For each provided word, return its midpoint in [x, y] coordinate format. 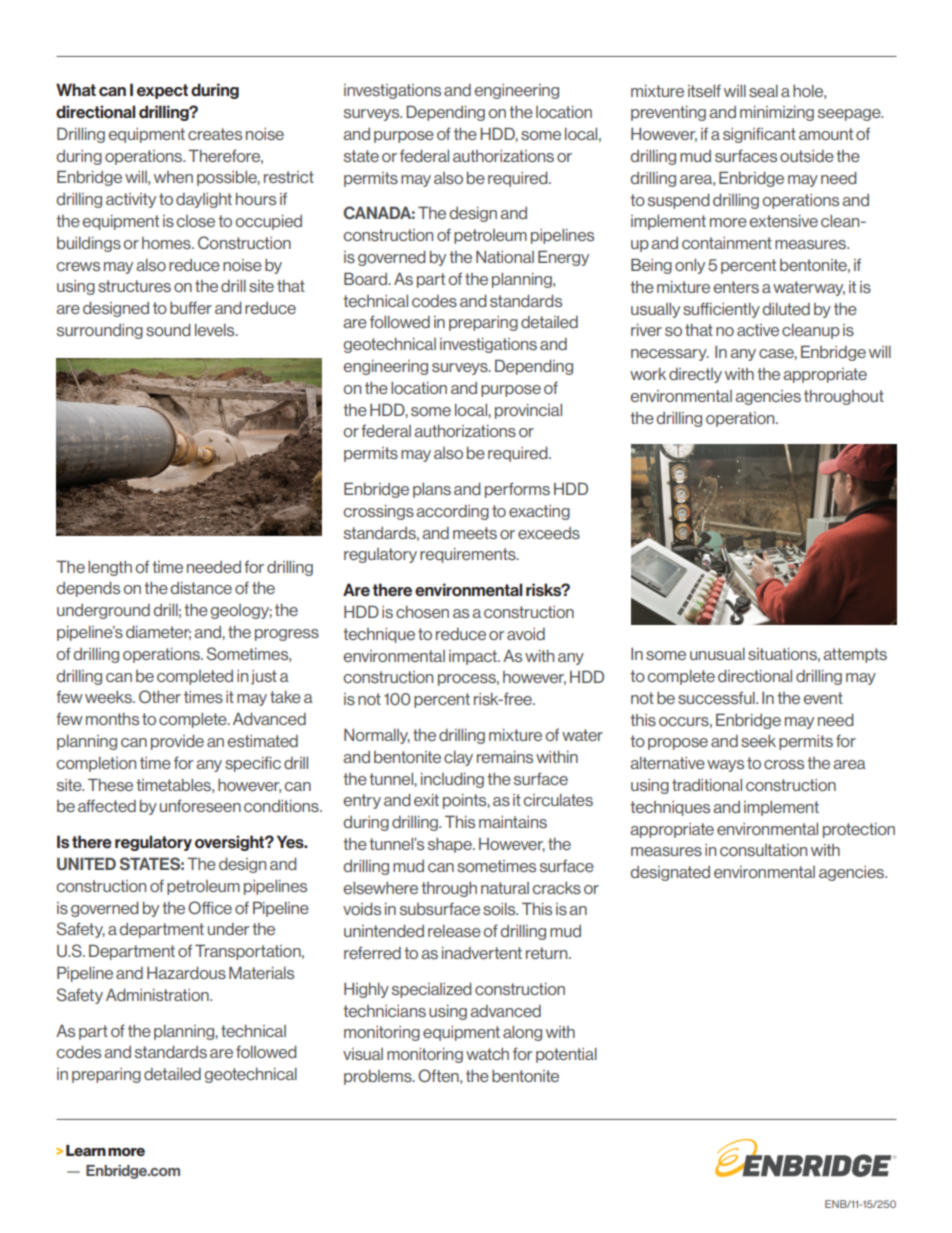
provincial [528, 411]
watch [487, 1054]
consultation [763, 850]
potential [566, 1055]
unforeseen [200, 805]
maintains [513, 822]
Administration [158, 995]
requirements [469, 555]
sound [168, 330]
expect [162, 91]
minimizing [777, 113]
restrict [289, 177]
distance [201, 588]
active [758, 330]
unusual [717, 654]
